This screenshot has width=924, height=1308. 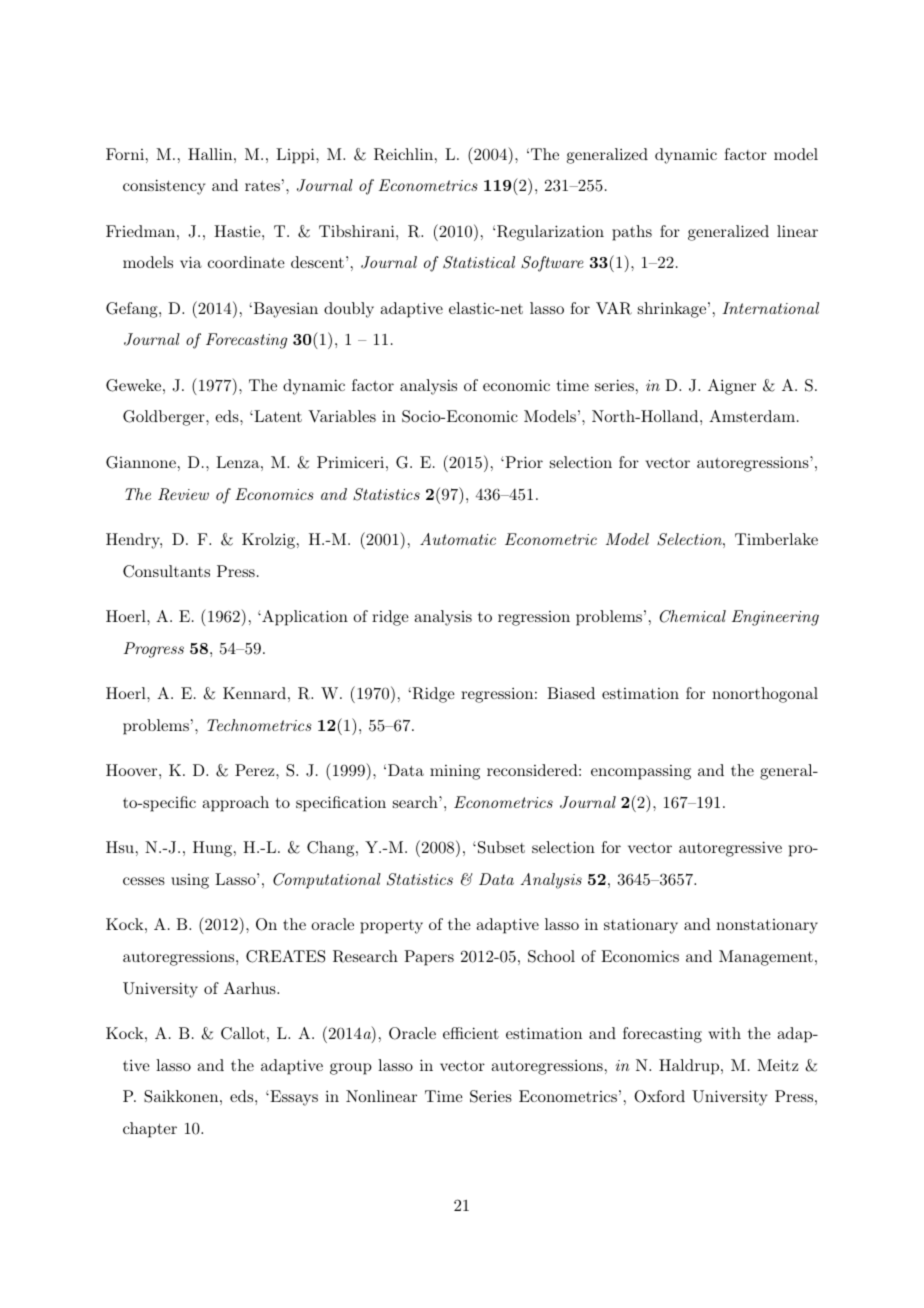 I want to click on paths, so click(x=632, y=233).
